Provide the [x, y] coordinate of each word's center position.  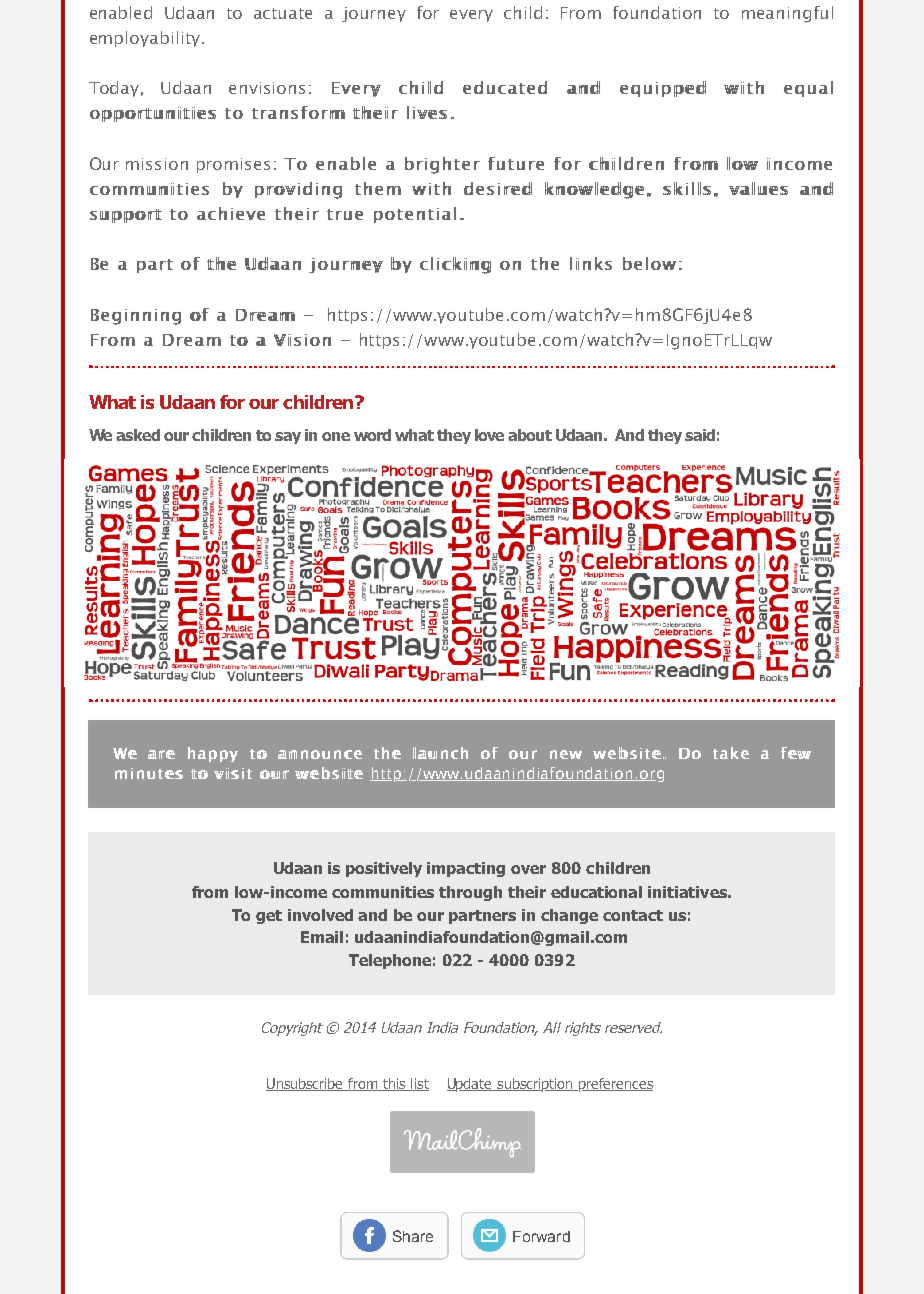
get [269, 917]
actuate [283, 13]
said [700, 435]
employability [146, 39]
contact [633, 915]
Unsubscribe [306, 1084]
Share [413, 1236]
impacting [466, 869]
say [288, 438]
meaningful [787, 14]
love [489, 435]
